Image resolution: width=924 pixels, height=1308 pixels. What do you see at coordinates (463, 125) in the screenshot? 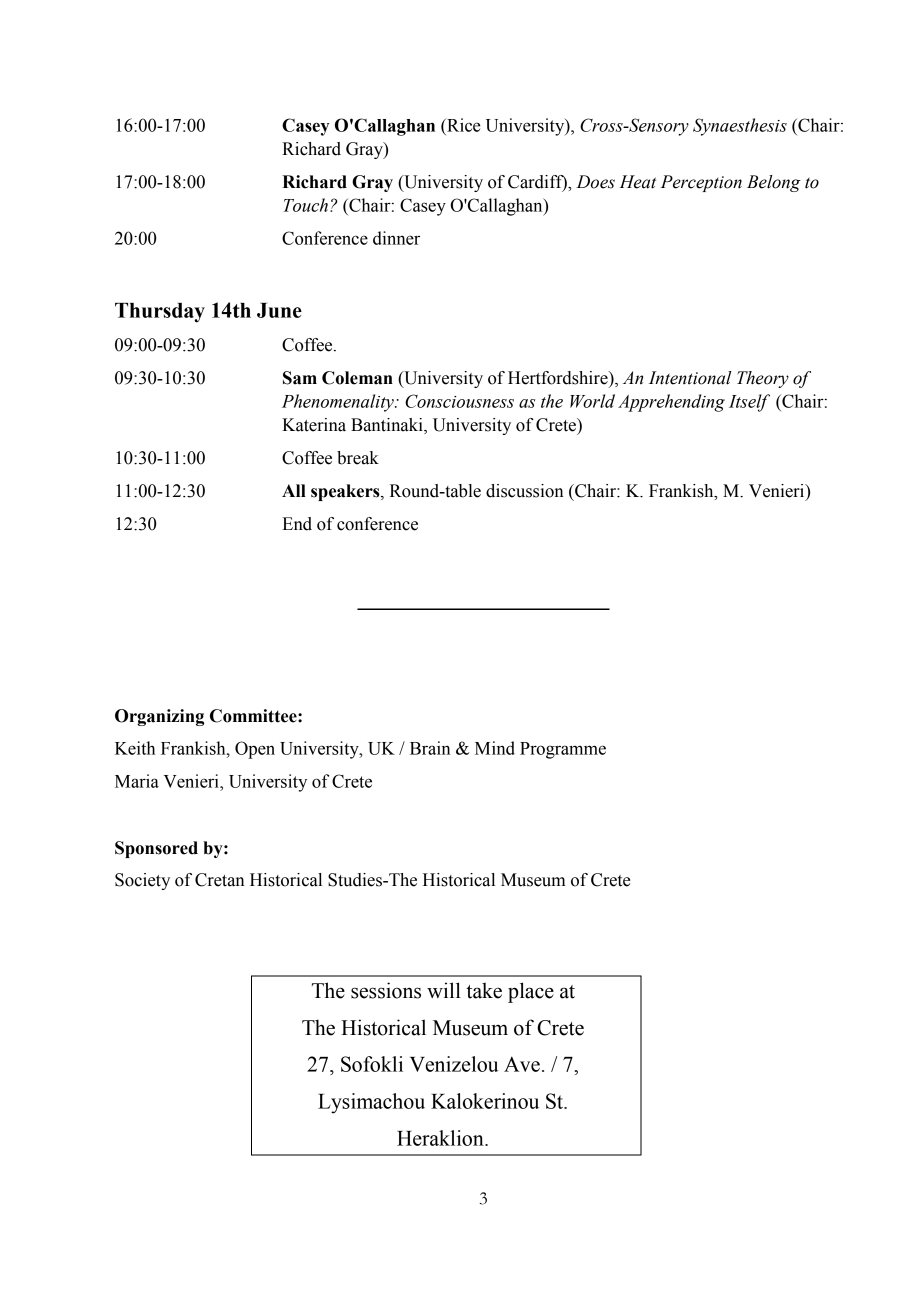
I see `Rice` at bounding box center [463, 125].
